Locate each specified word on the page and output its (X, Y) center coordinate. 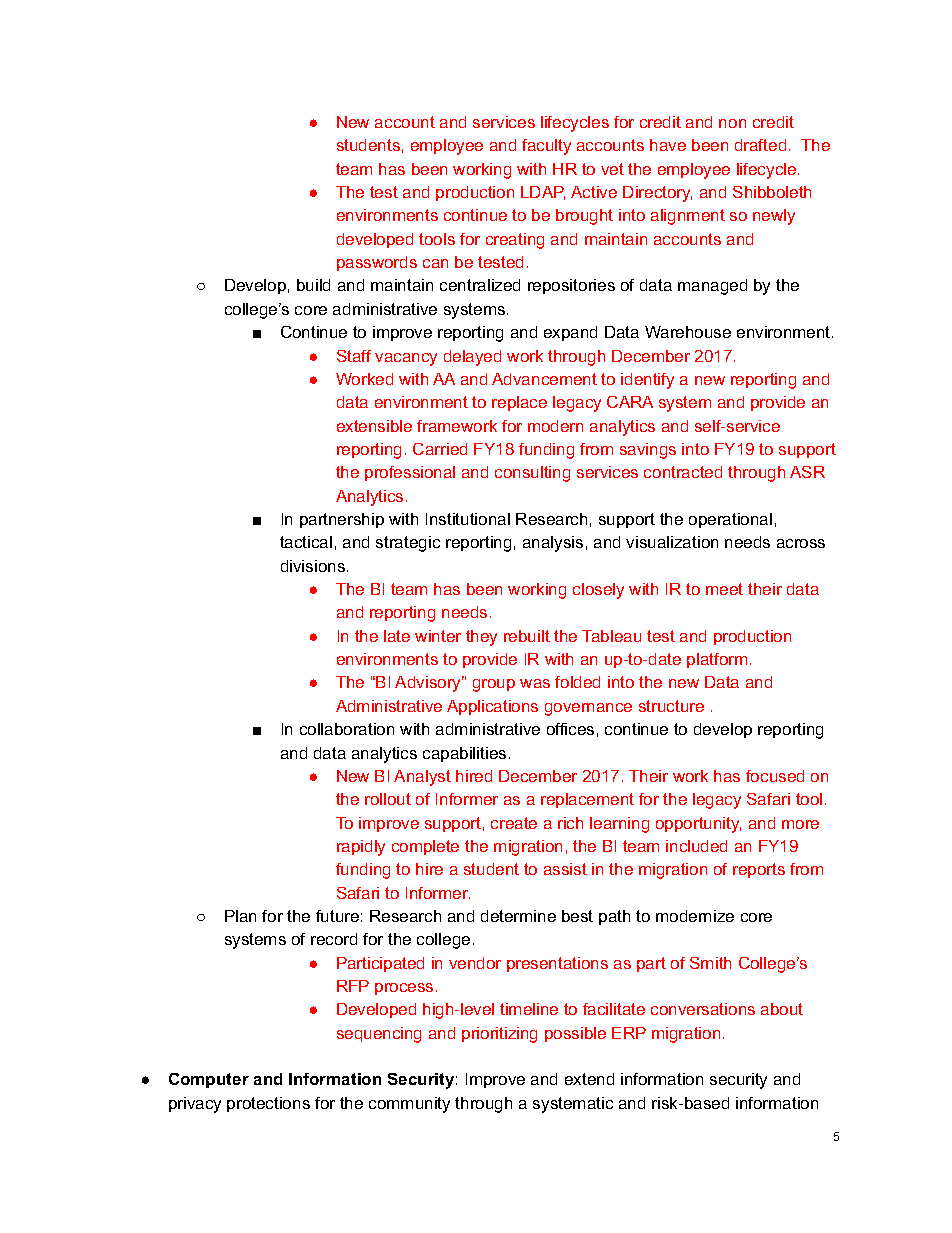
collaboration (347, 729)
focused (775, 776)
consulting (532, 474)
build (313, 285)
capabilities (464, 754)
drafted (760, 145)
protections (268, 1104)
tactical (306, 542)
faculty (546, 147)
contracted (683, 472)
